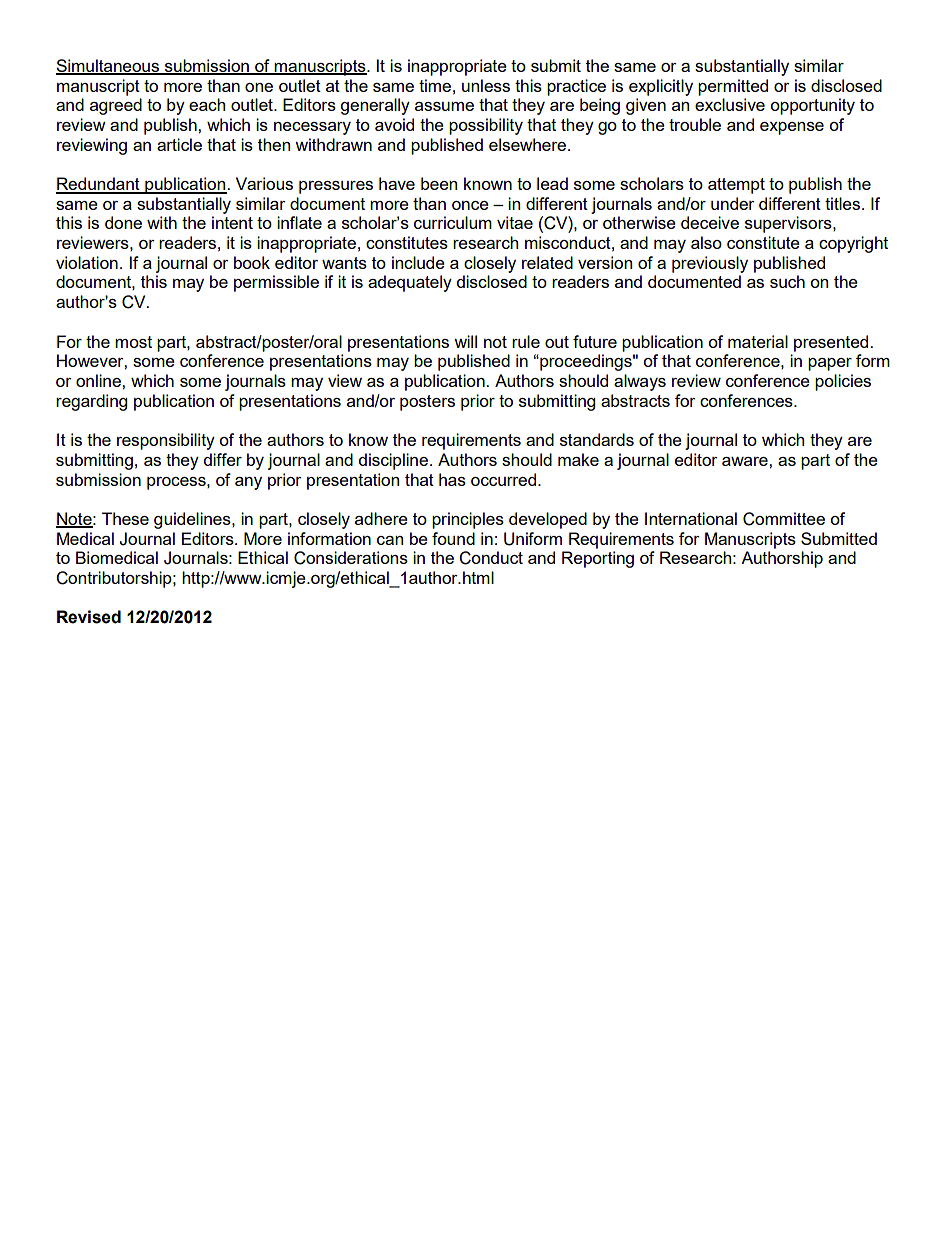 Image resolution: width=952 pixels, height=1233 pixels. What do you see at coordinates (733, 87) in the screenshot?
I see `permitted` at bounding box center [733, 87].
